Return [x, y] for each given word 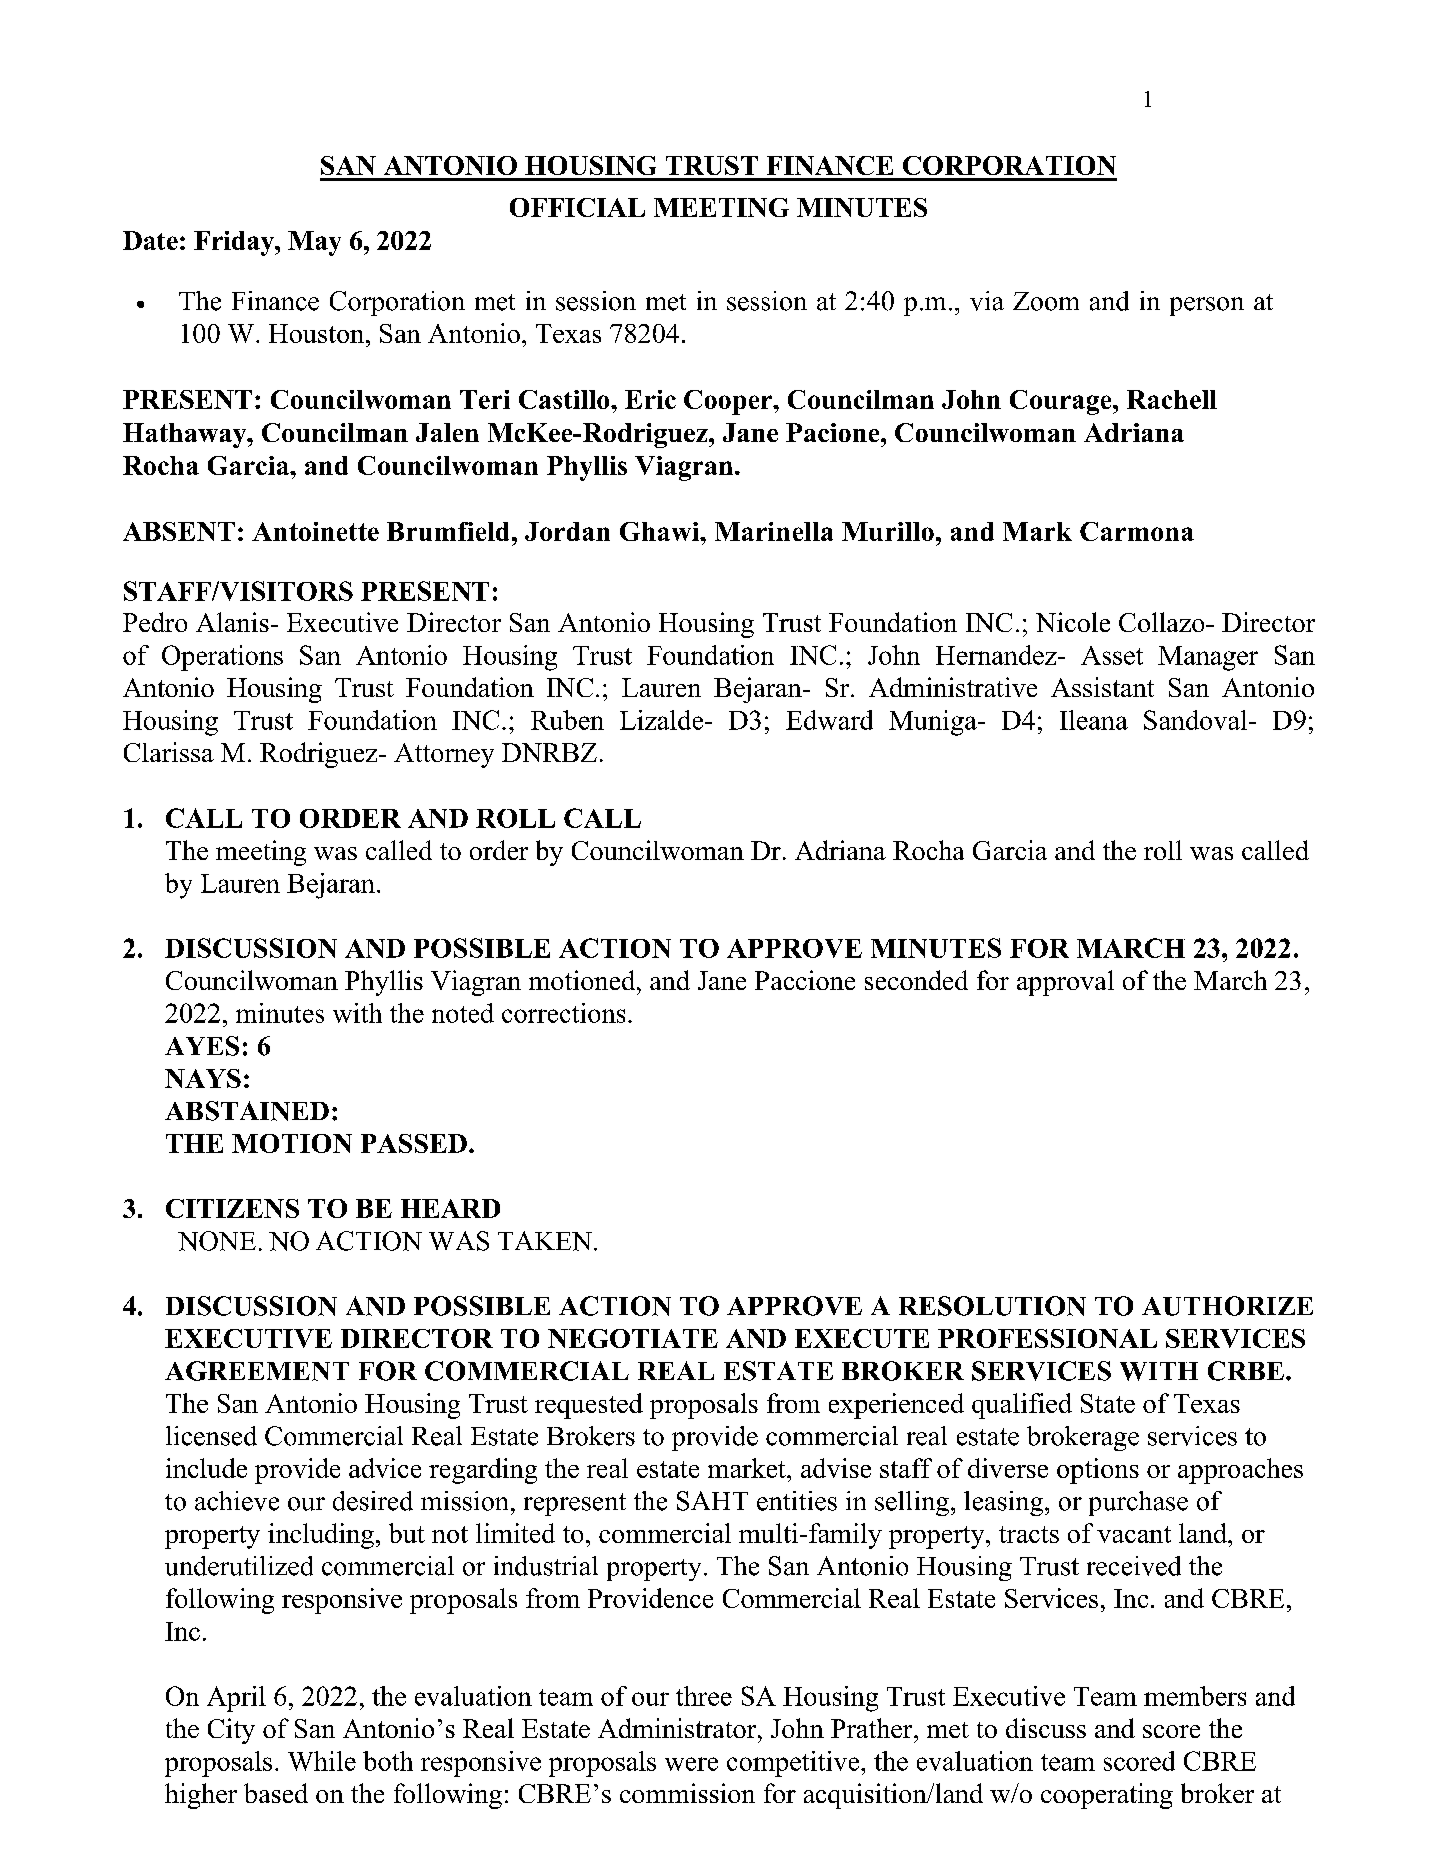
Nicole [1073, 622]
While [322, 1761]
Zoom [1046, 301]
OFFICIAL [577, 207]
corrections [563, 1013]
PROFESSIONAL [1047, 1338]
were [691, 1764]
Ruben [567, 720]
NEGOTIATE [633, 1338]
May [314, 243]
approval [1065, 983]
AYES [202, 1046]
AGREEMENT [257, 1371]
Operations [222, 658]
